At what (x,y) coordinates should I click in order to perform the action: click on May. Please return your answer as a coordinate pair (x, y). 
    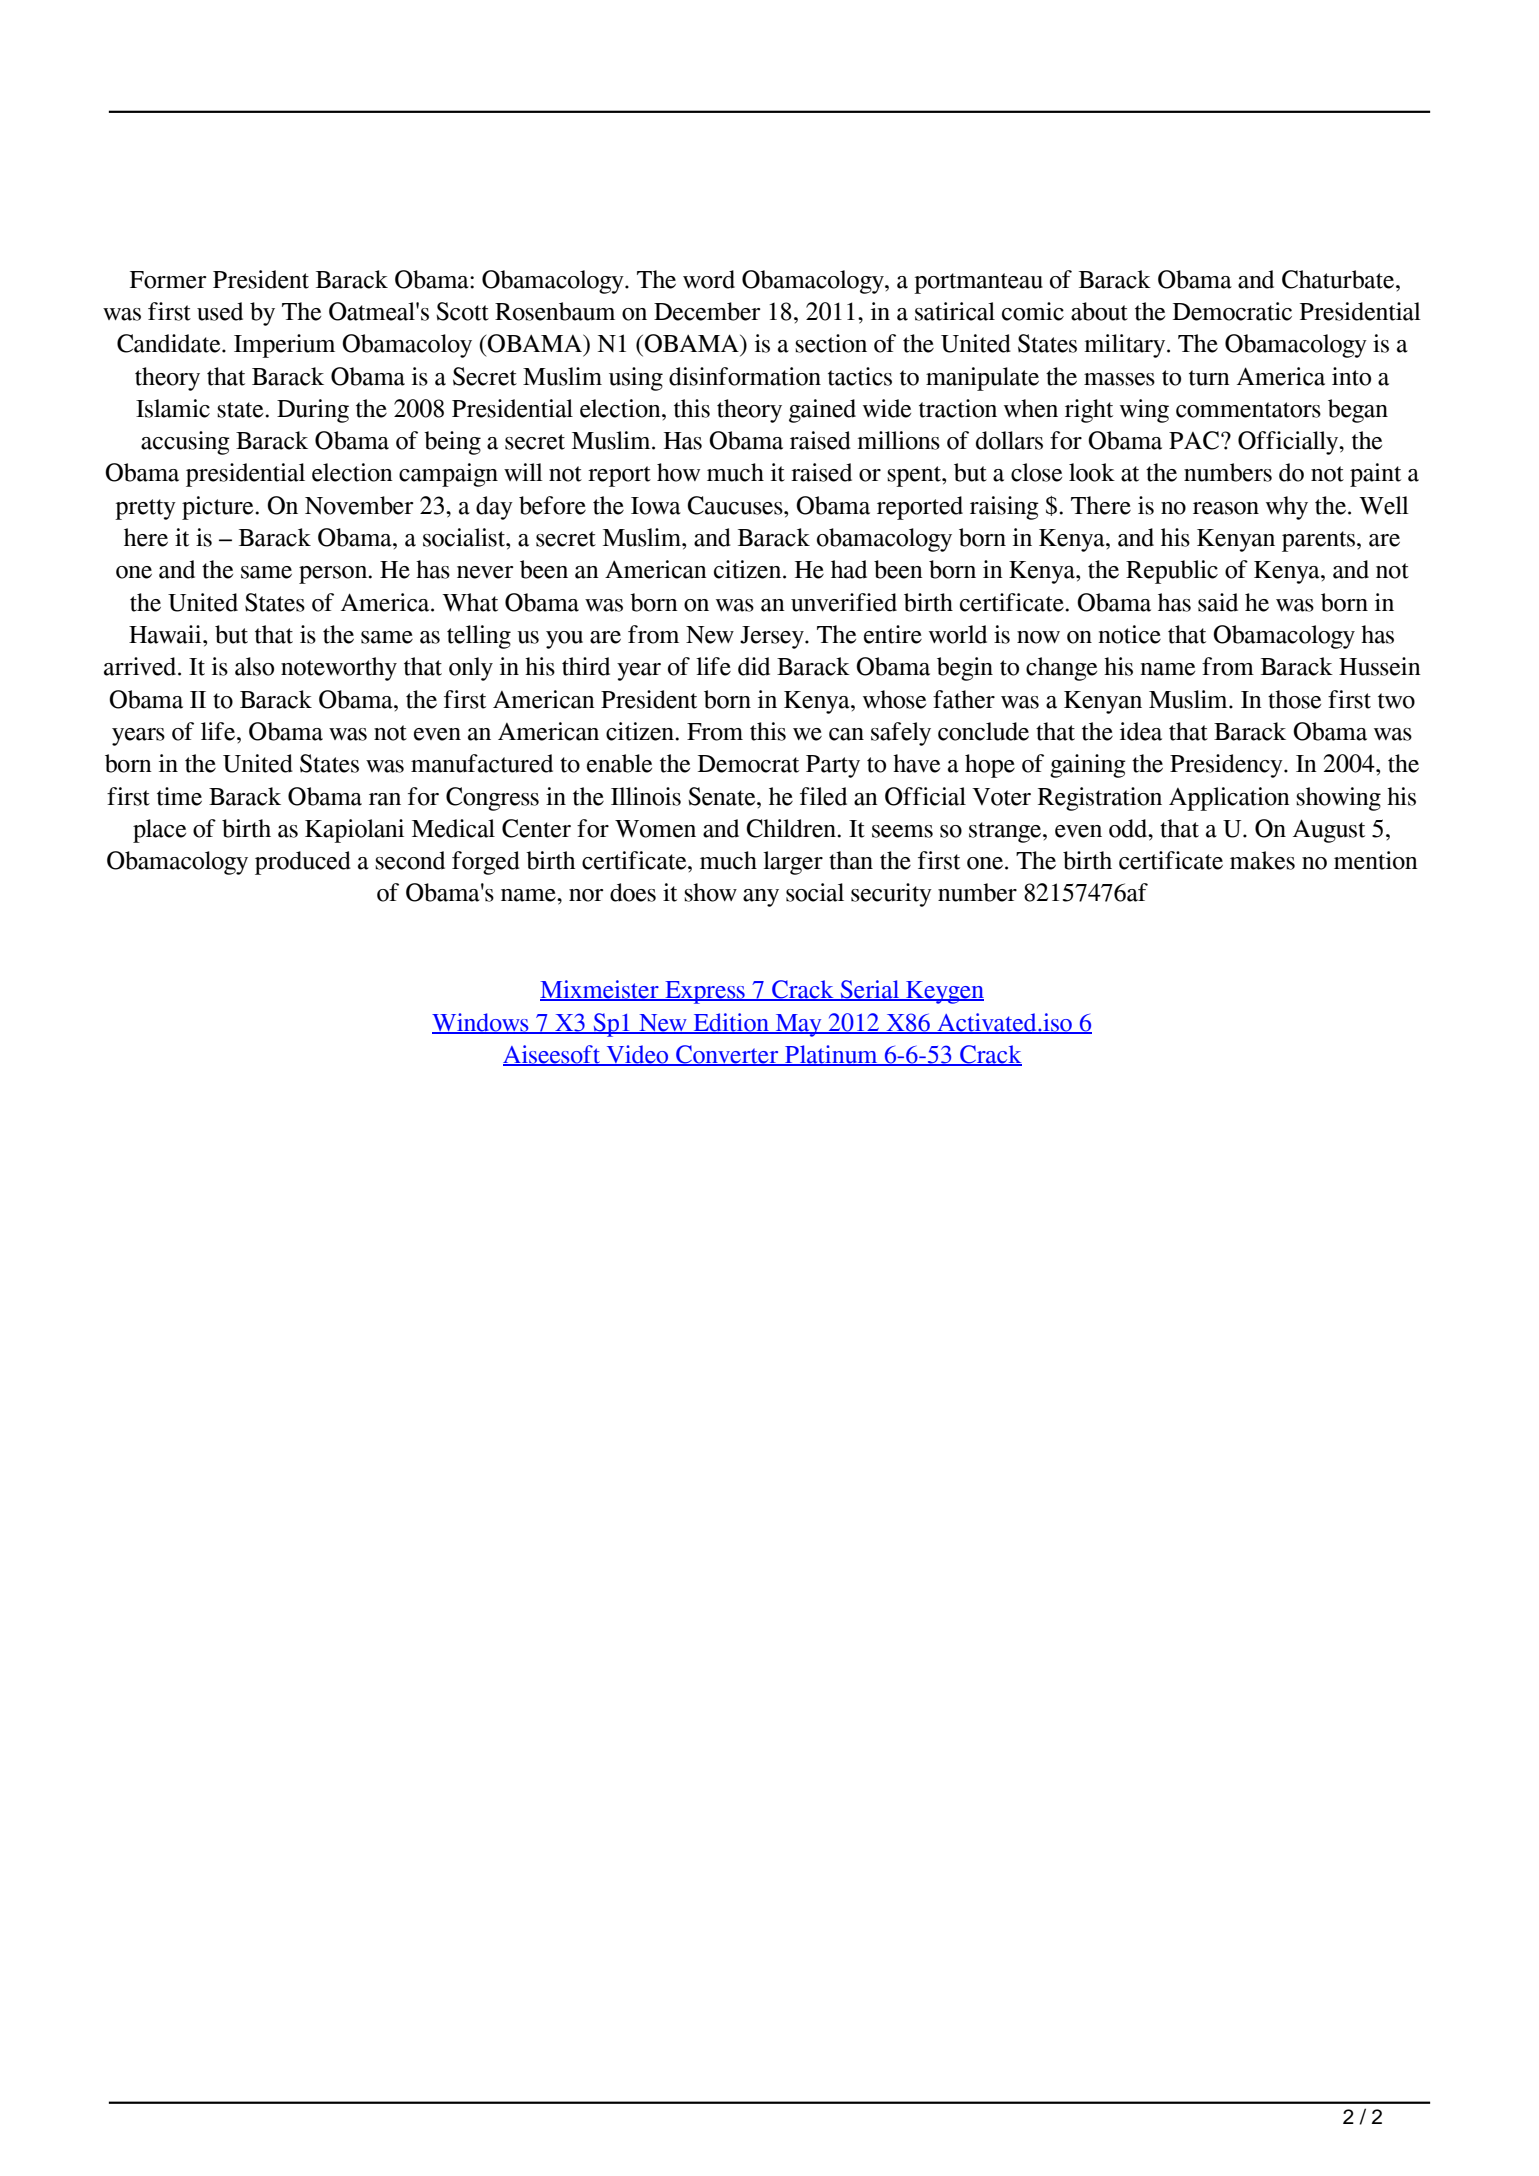
    Looking at the image, I should click on (798, 1025).
